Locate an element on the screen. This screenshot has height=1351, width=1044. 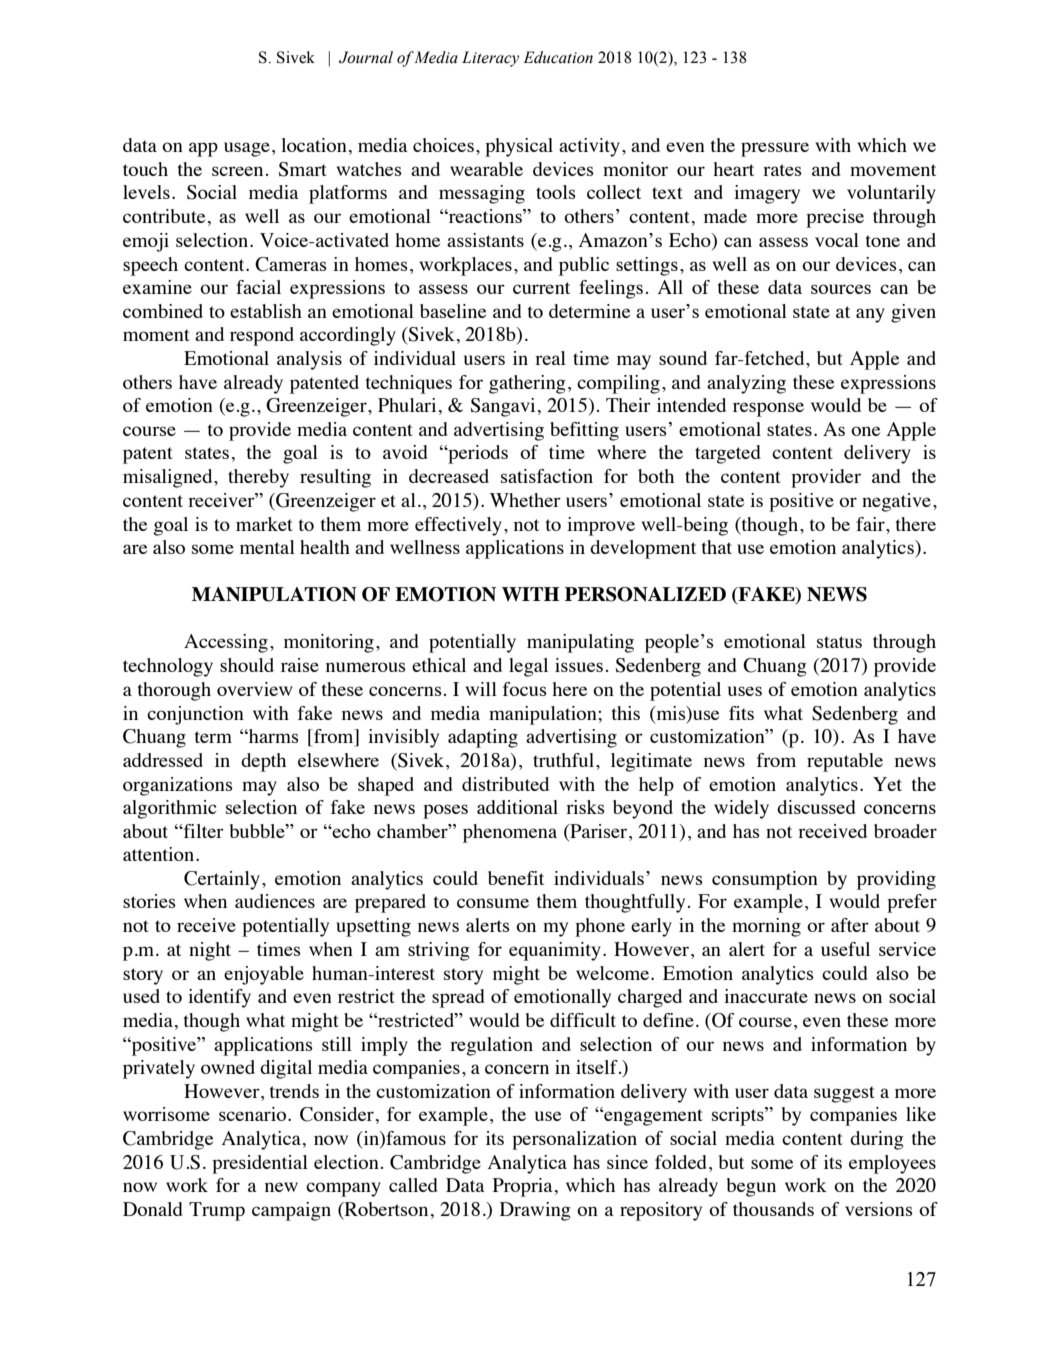
Accessing is located at coordinates (226, 643).
